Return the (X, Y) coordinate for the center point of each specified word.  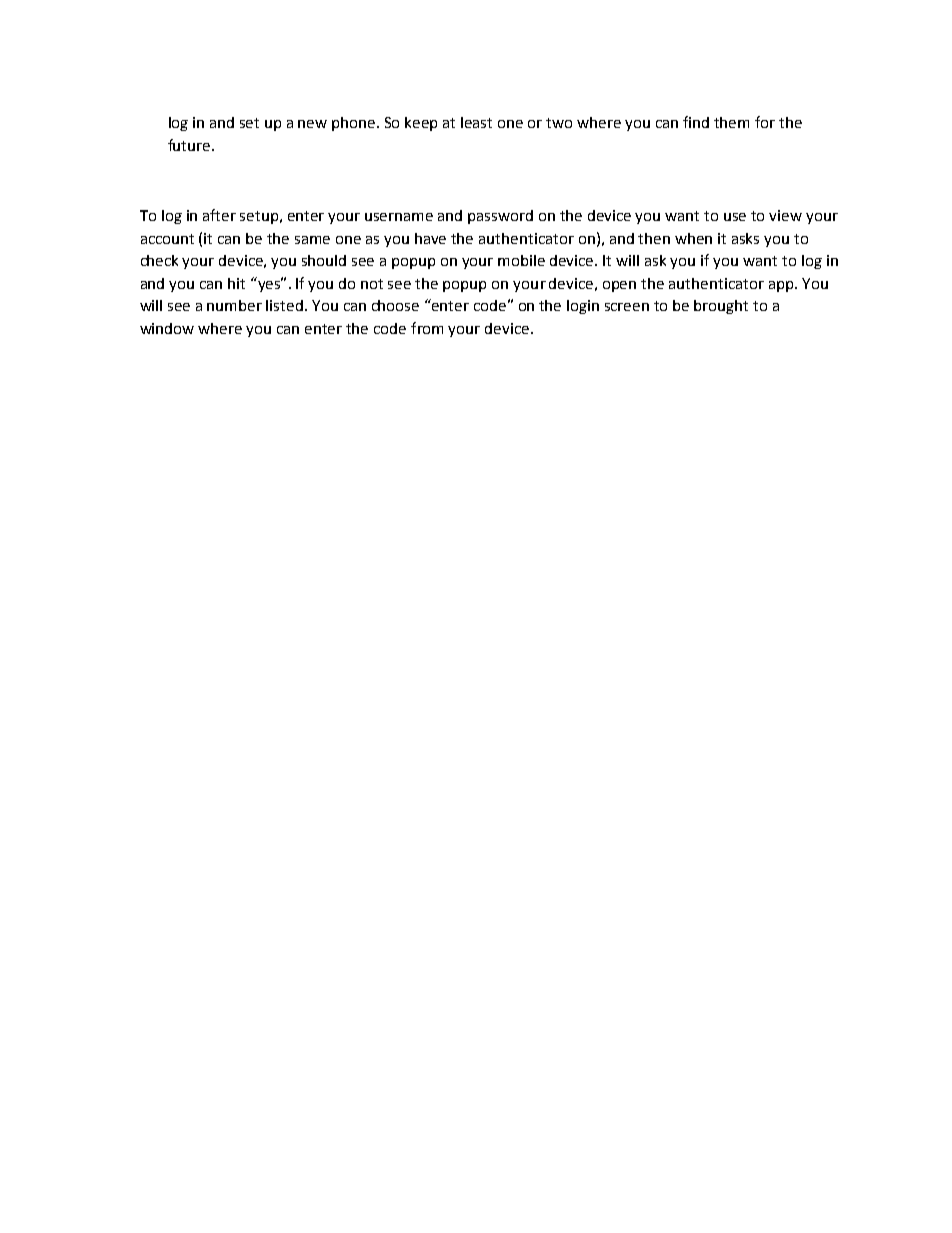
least (476, 122)
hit (236, 283)
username (399, 217)
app (782, 286)
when (693, 238)
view (785, 215)
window (167, 328)
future (190, 145)
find (696, 122)
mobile (521, 260)
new (312, 124)
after (219, 215)
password (500, 217)
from (427, 328)
